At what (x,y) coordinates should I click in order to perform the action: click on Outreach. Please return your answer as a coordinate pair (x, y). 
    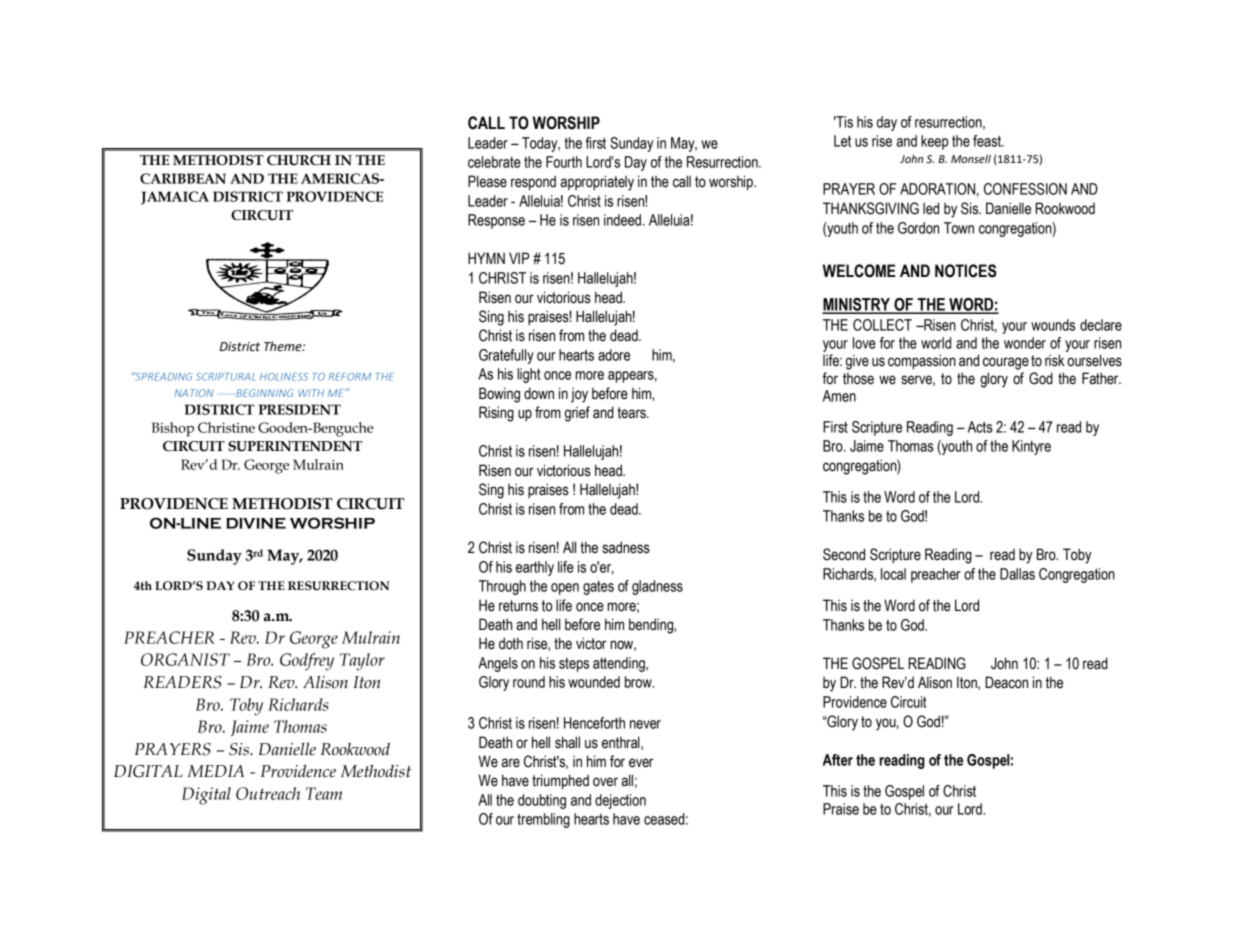
    Looking at the image, I should click on (268, 793).
